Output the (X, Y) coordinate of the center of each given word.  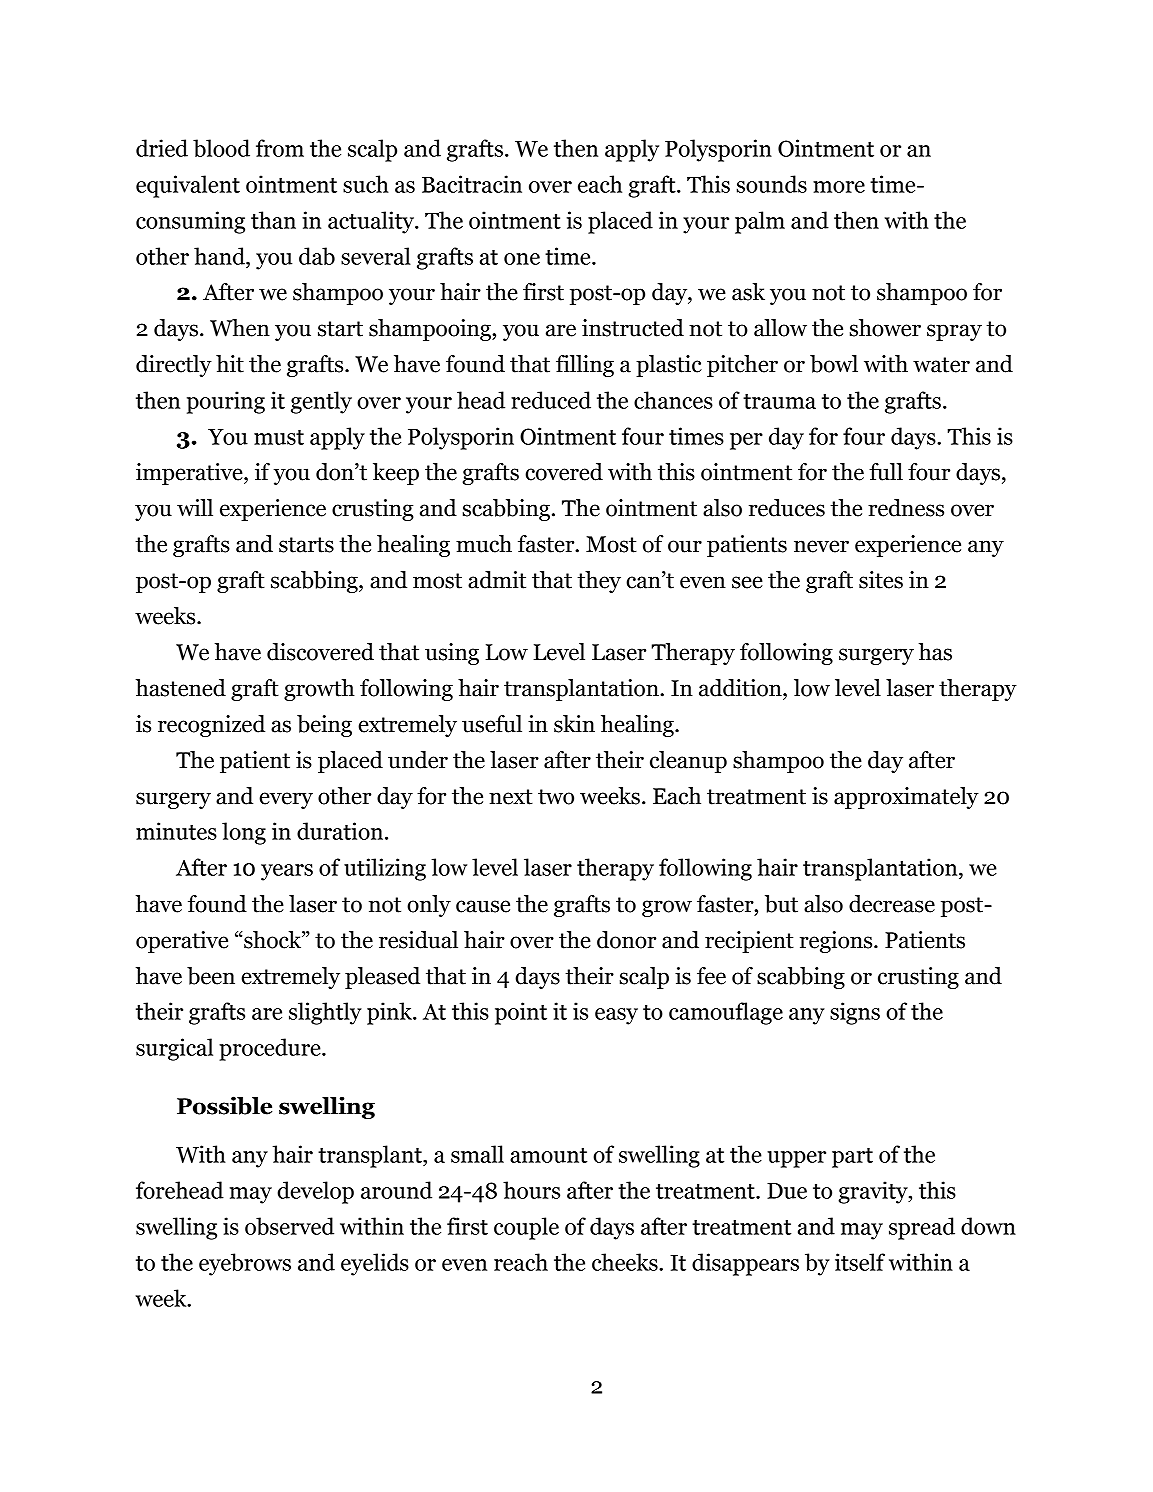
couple (526, 1228)
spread (922, 1228)
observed (289, 1226)
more (839, 187)
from (280, 148)
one (522, 259)
